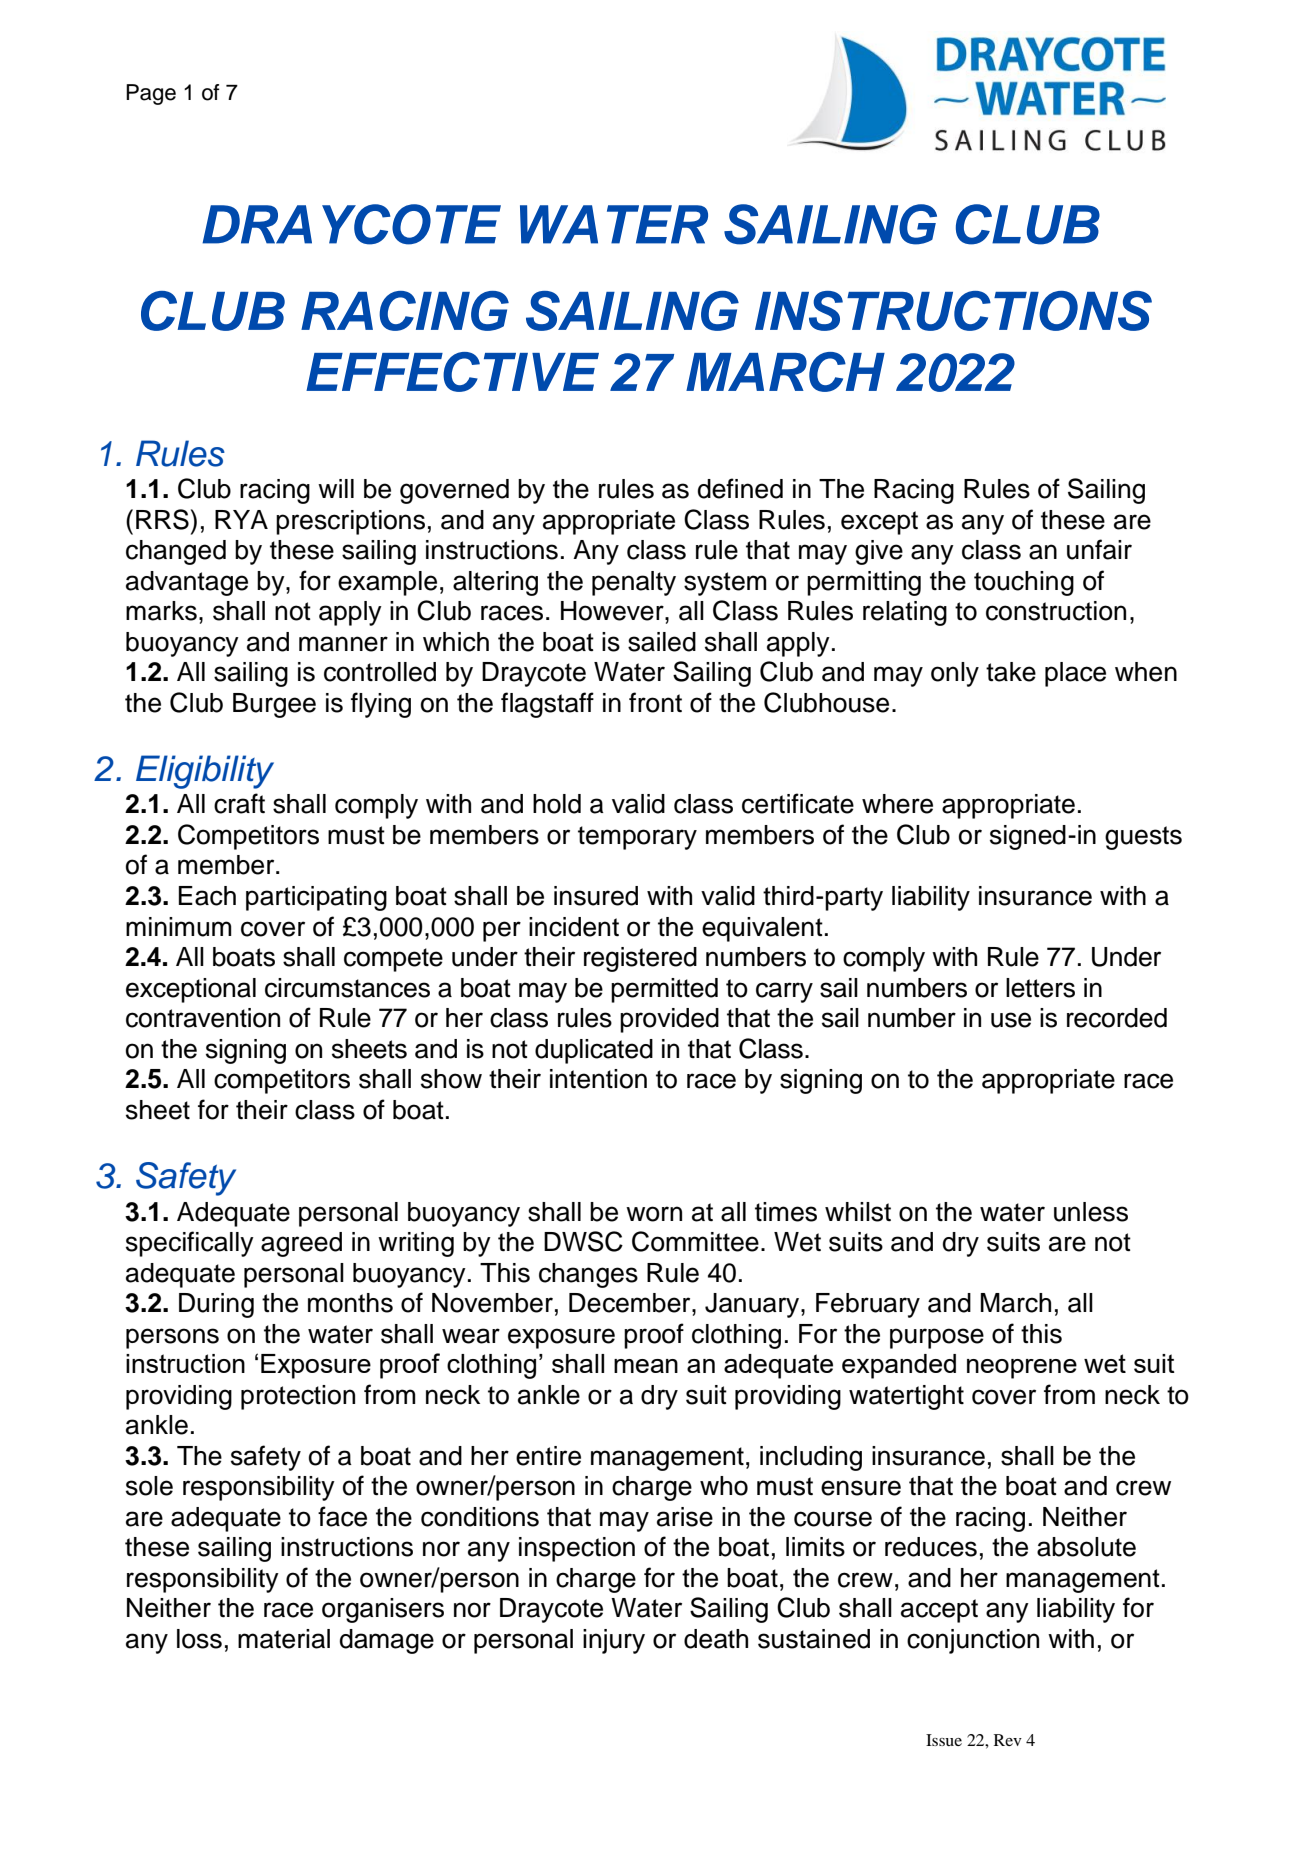 Image resolution: width=1316 pixels, height=1862 pixels. Describe the element at coordinates (301, 1244) in the screenshot. I see `agreed` at that location.
